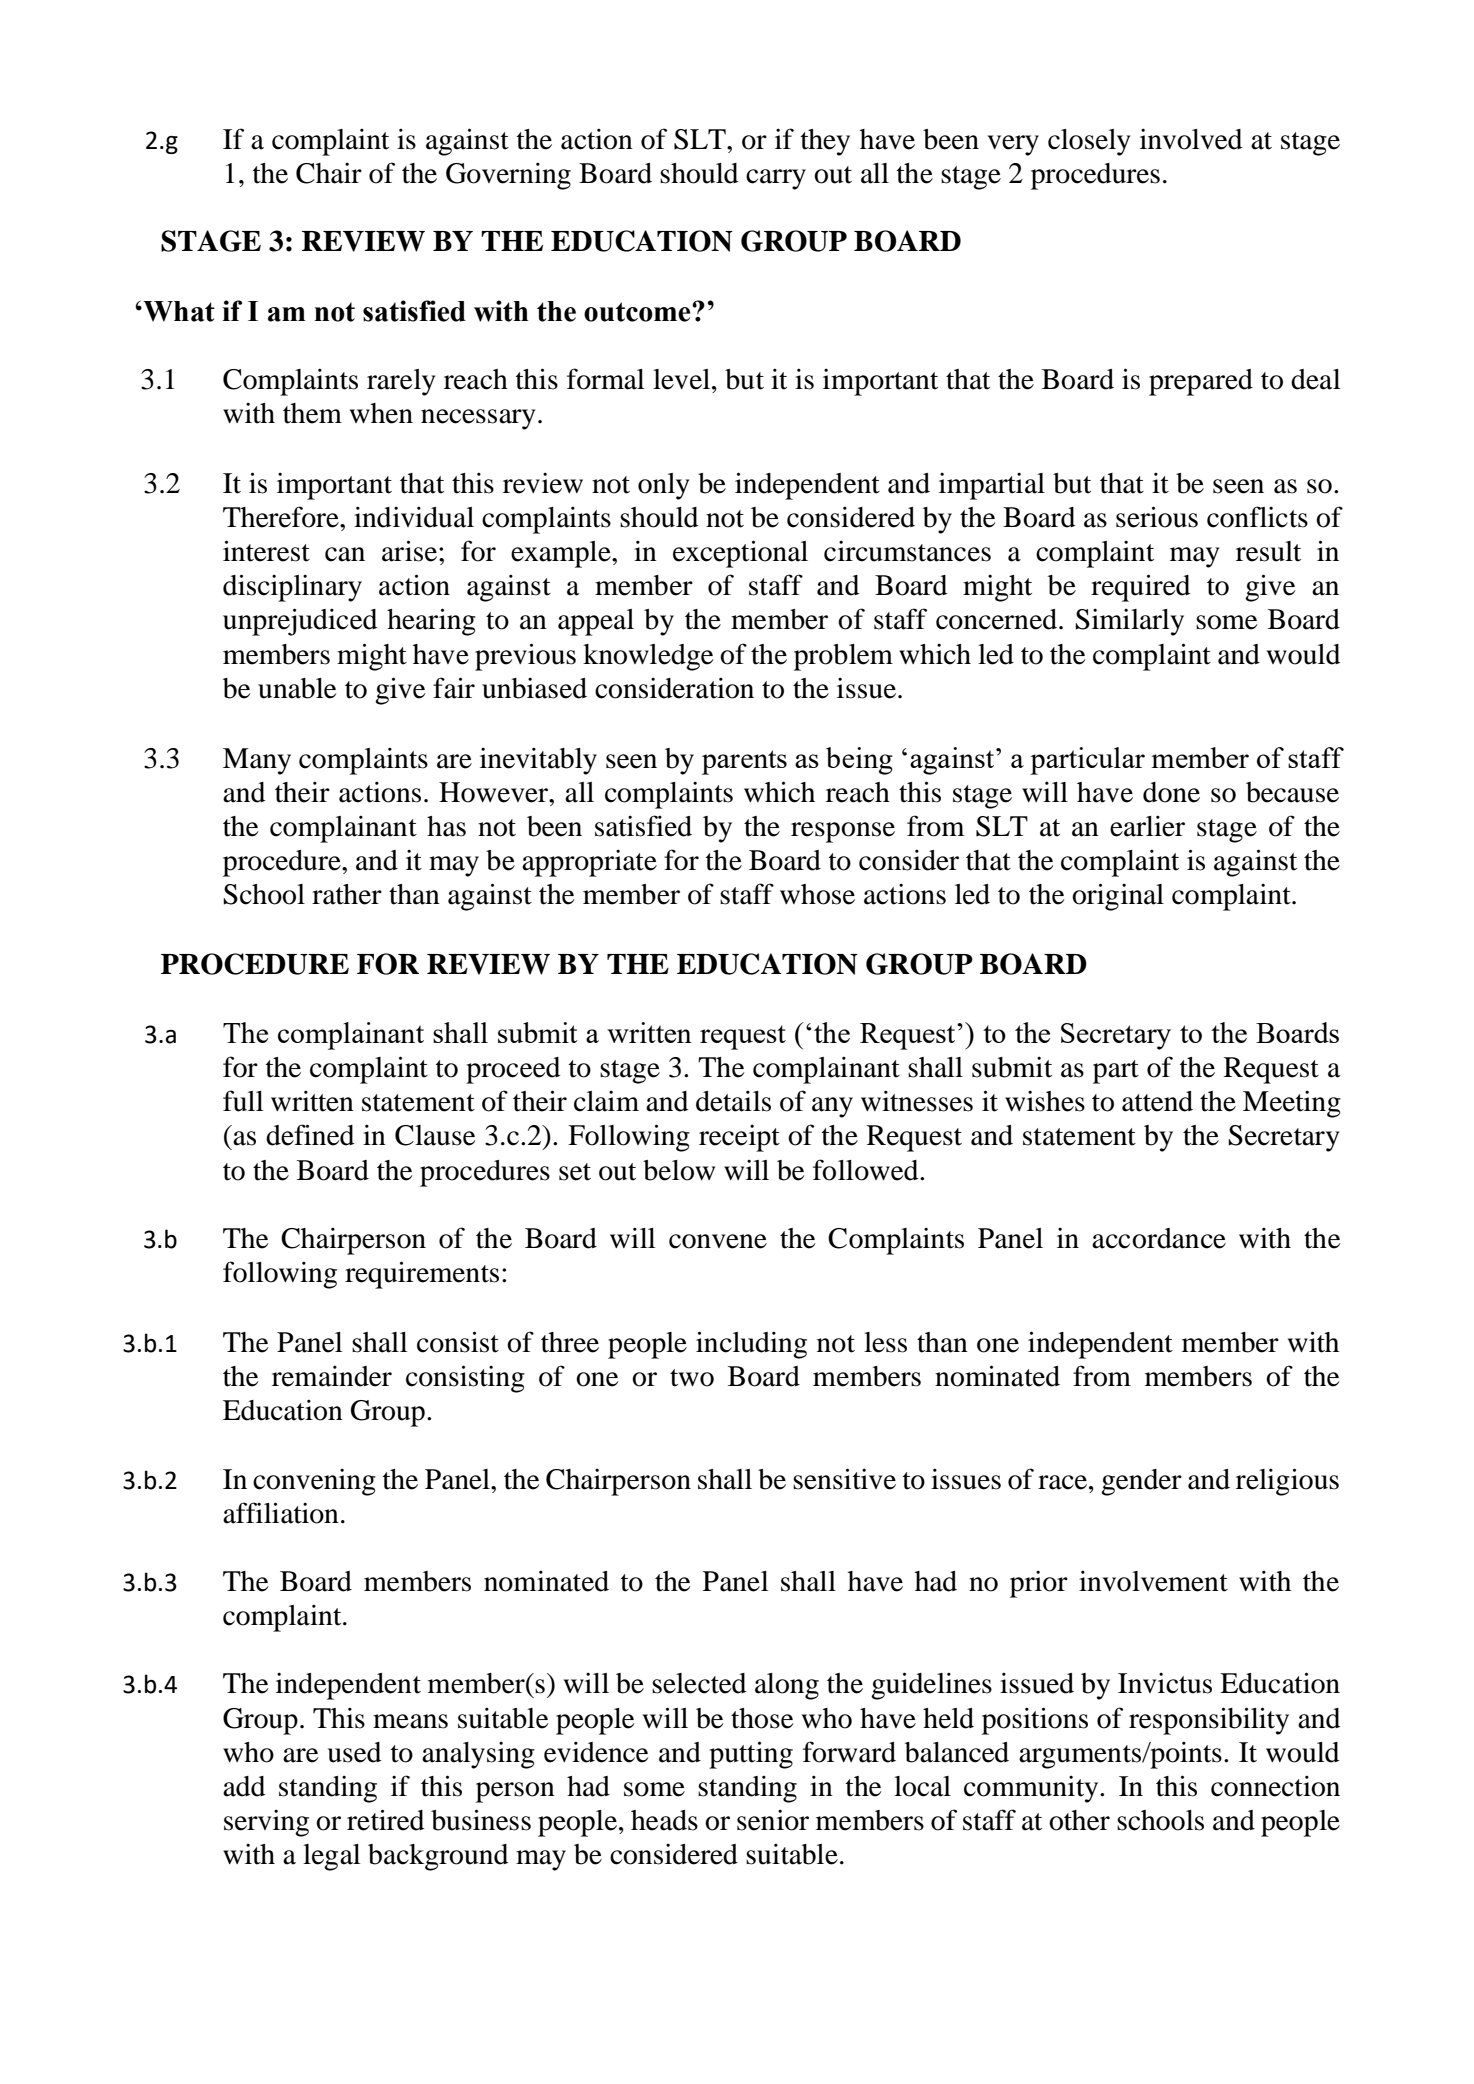 Image resolution: width=1474 pixels, height=2084 pixels. Describe the element at coordinates (773, 1820) in the page. I see `senior` at that location.
